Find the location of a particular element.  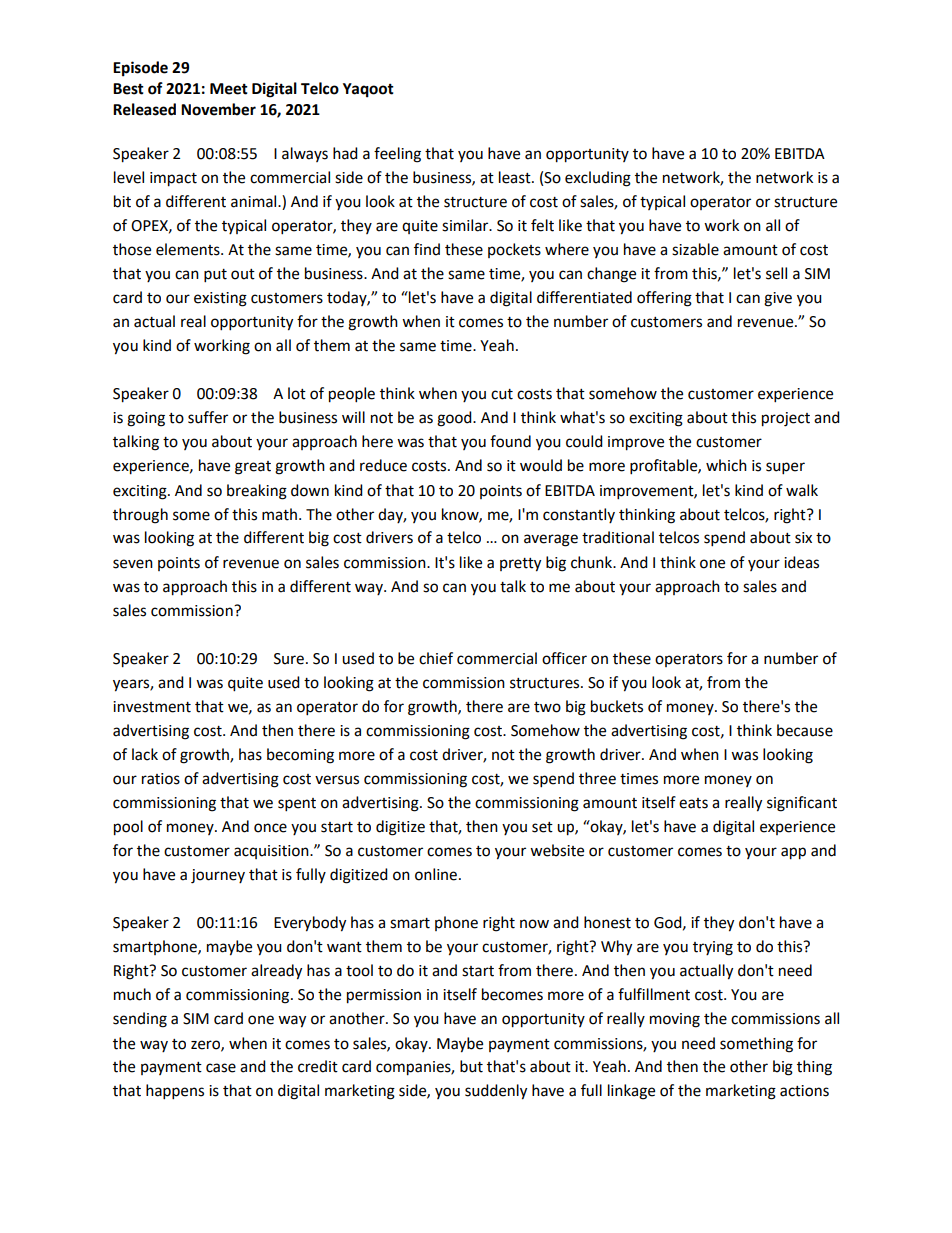

suffer is located at coordinates (208, 417).
